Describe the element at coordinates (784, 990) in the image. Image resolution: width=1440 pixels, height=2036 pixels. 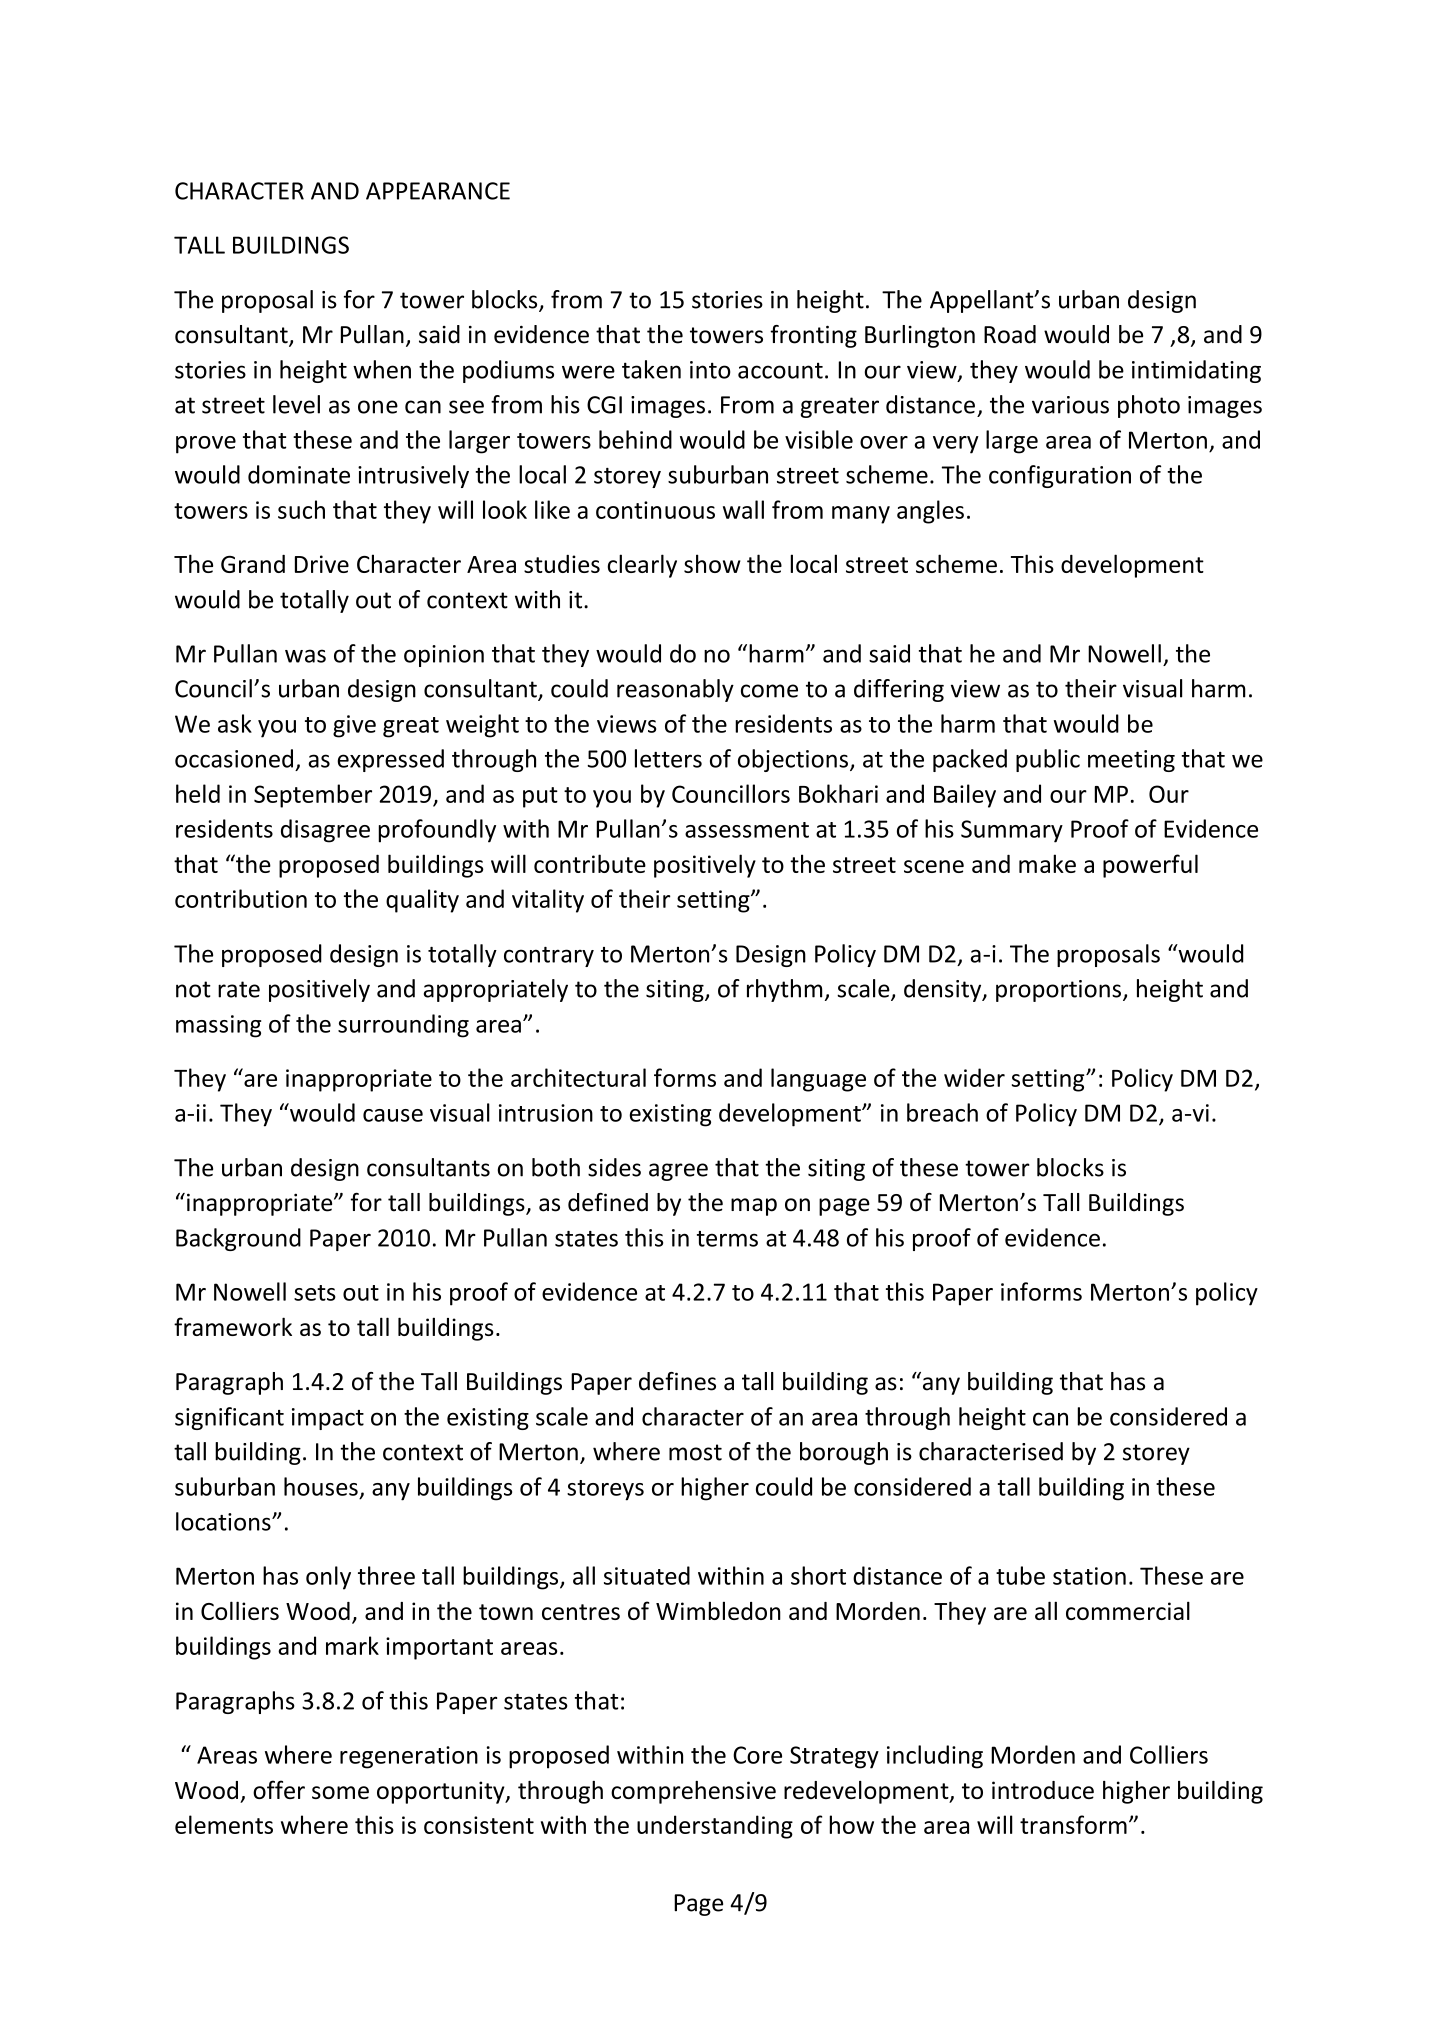
I see `rhythm` at that location.
